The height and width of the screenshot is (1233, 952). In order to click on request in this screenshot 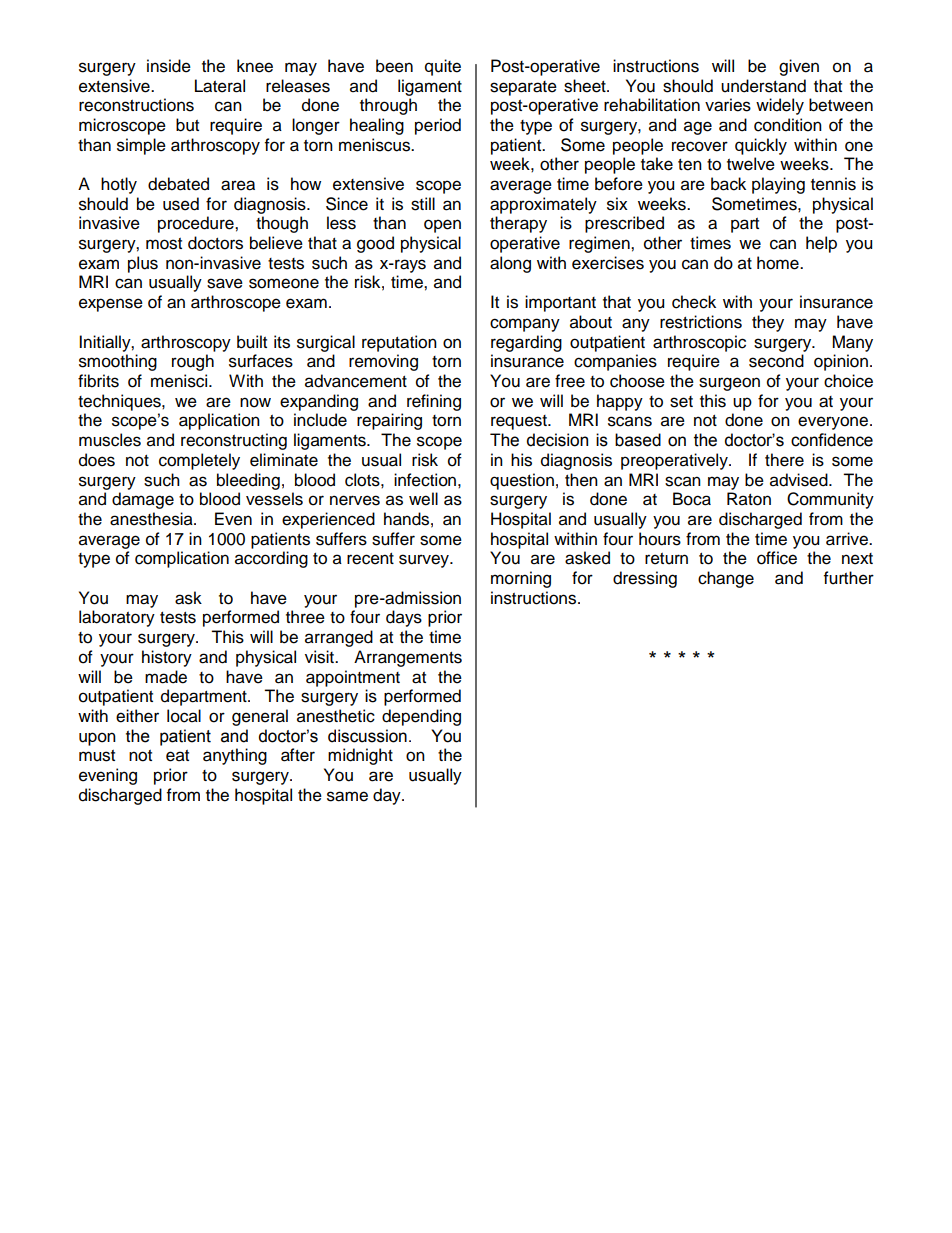, I will do `click(520, 422)`.
